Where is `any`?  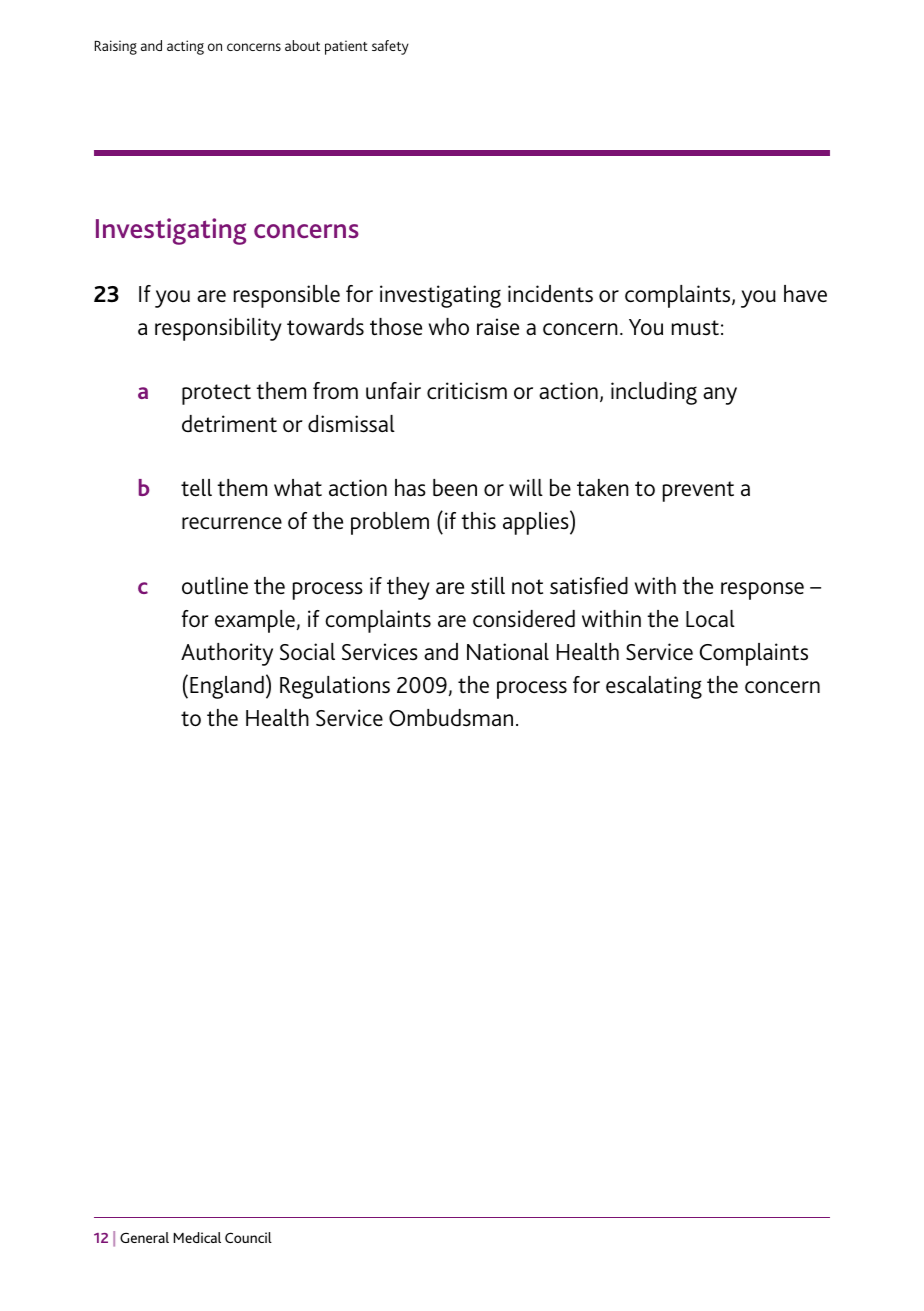 any is located at coordinates (720, 396).
